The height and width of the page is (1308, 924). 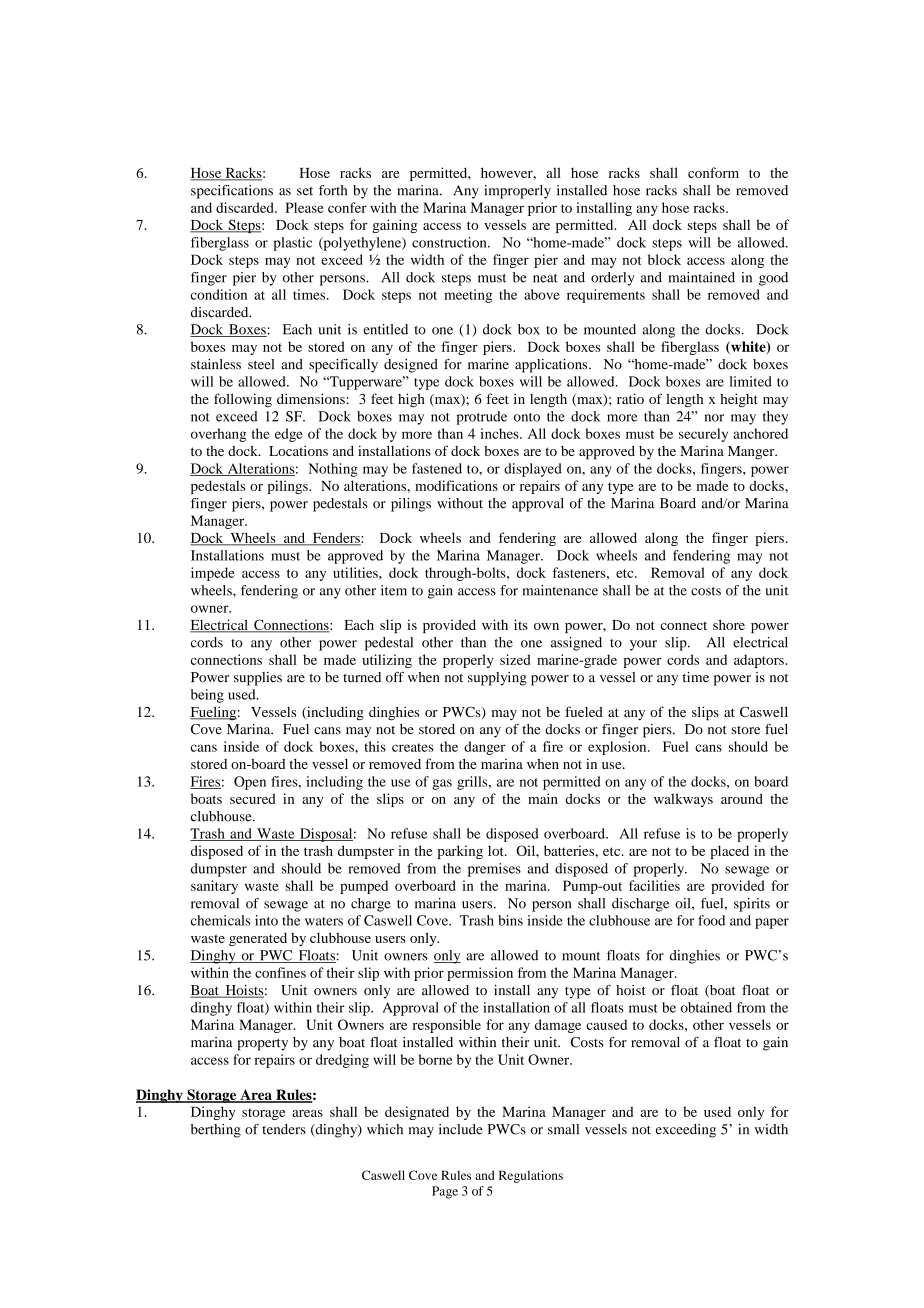 I want to click on into, so click(x=266, y=920).
